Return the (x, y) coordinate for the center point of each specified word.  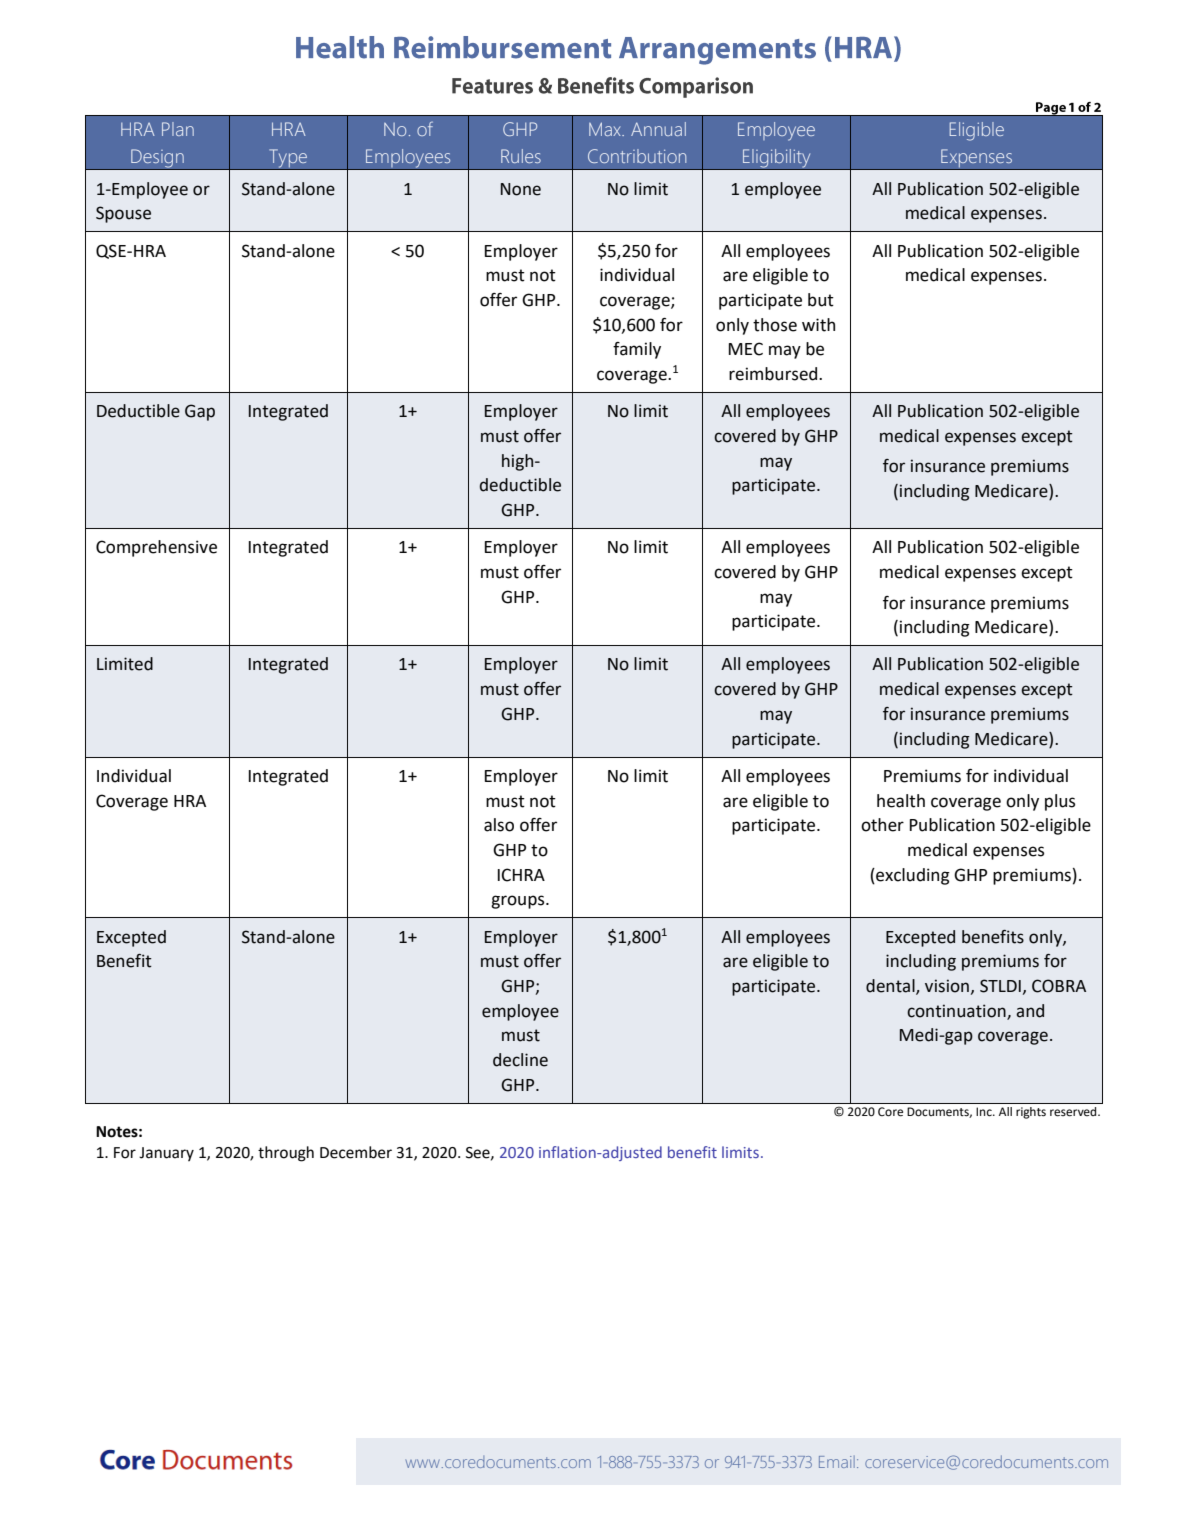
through (286, 1154)
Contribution (637, 156)
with (818, 325)
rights (1031, 1113)
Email (837, 1462)
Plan (178, 129)
